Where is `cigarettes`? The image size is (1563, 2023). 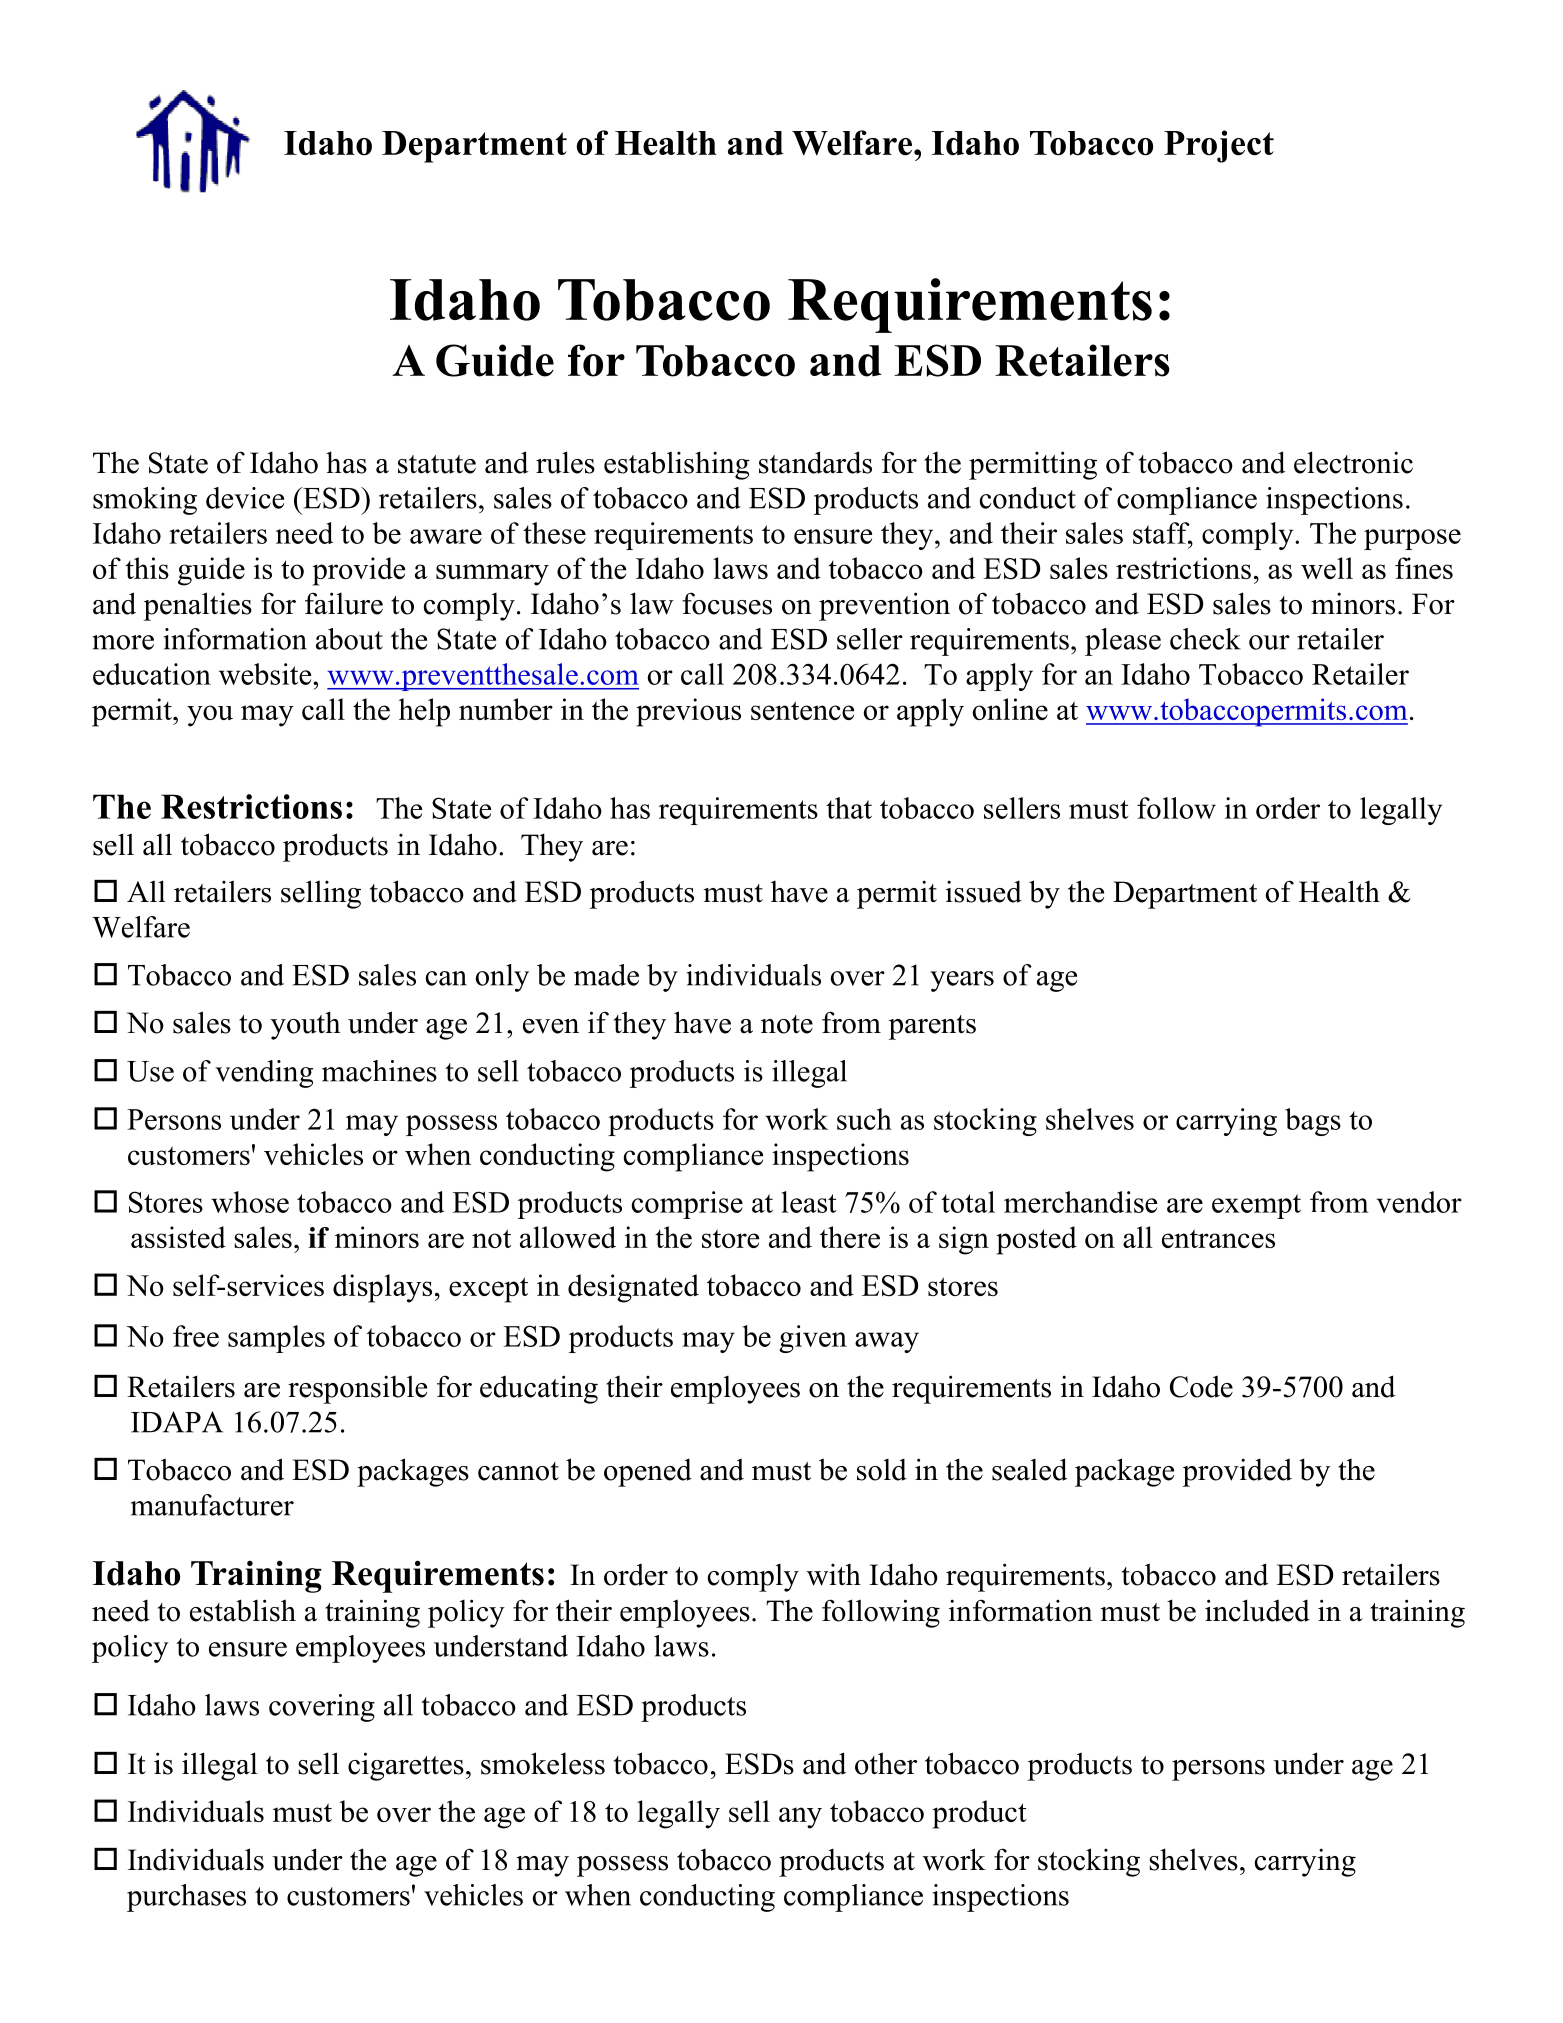
cigarettes is located at coordinates (406, 1766).
